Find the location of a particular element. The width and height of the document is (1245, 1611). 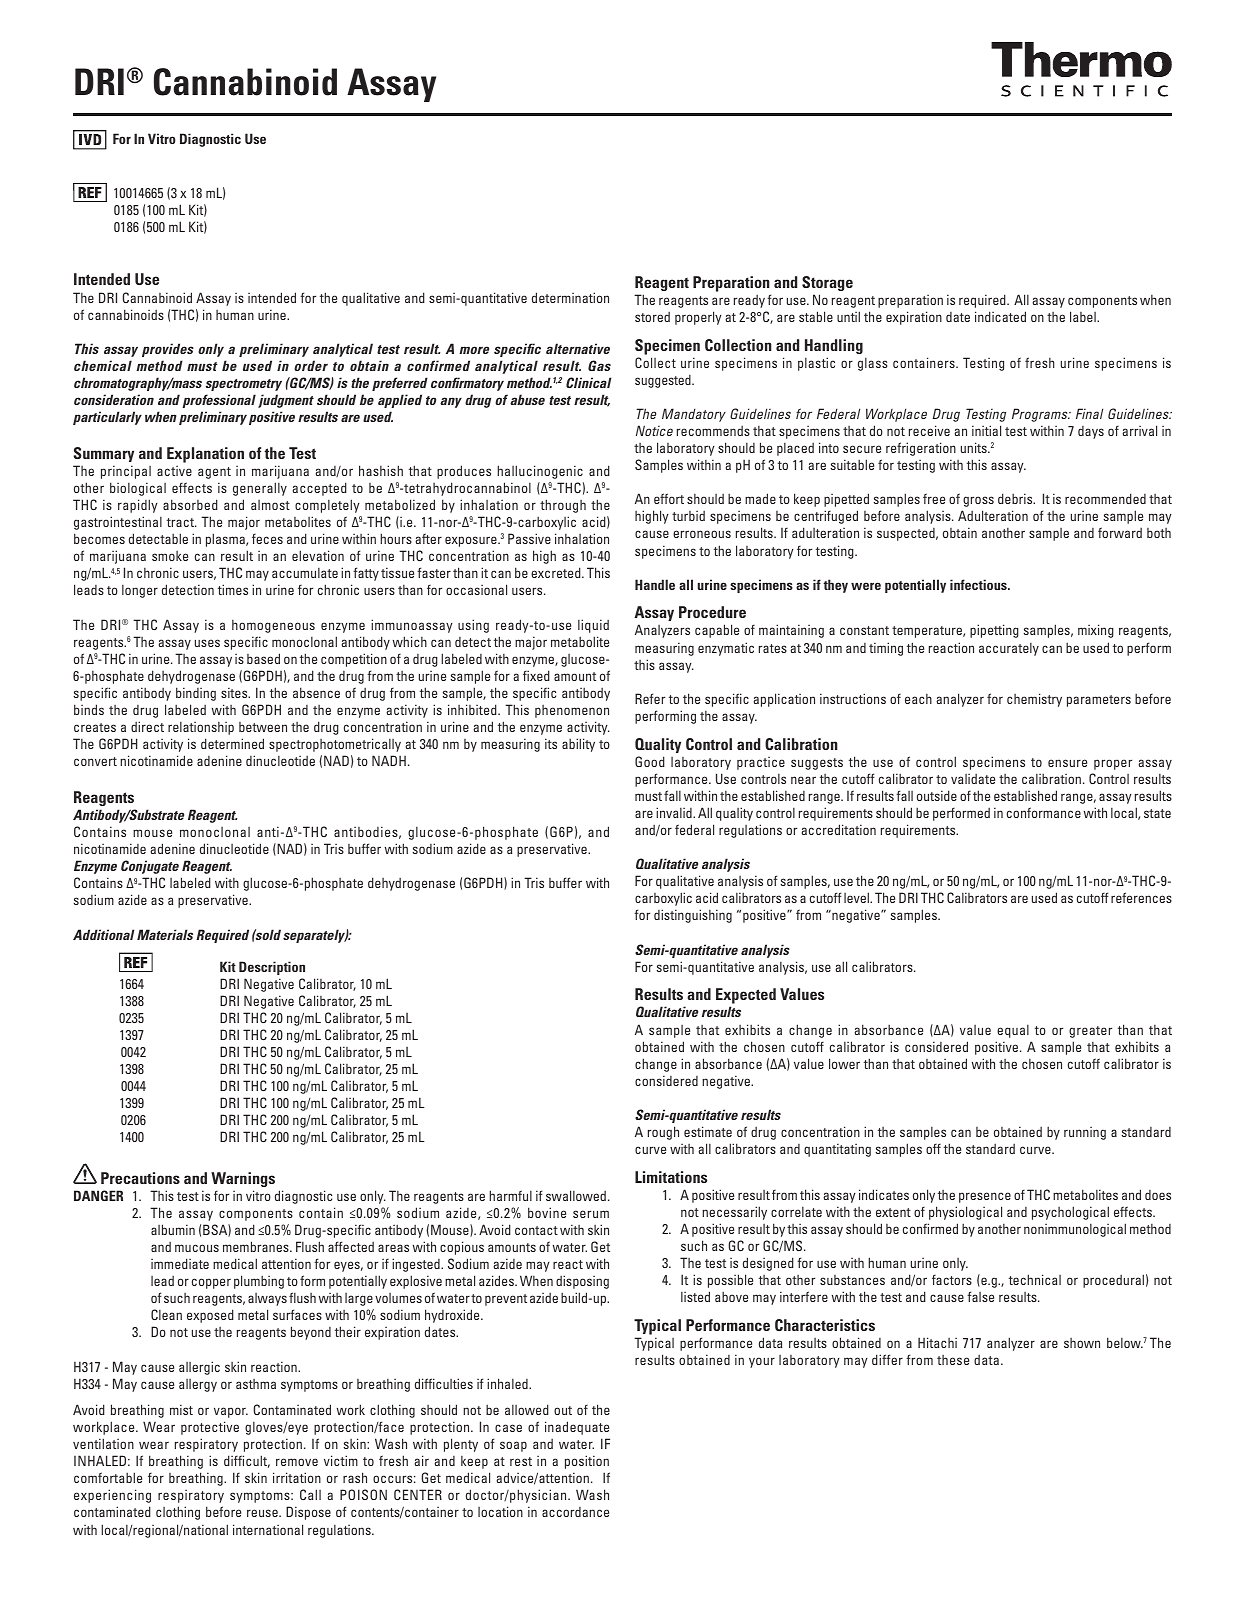

indicated is located at coordinates (1000, 316).
